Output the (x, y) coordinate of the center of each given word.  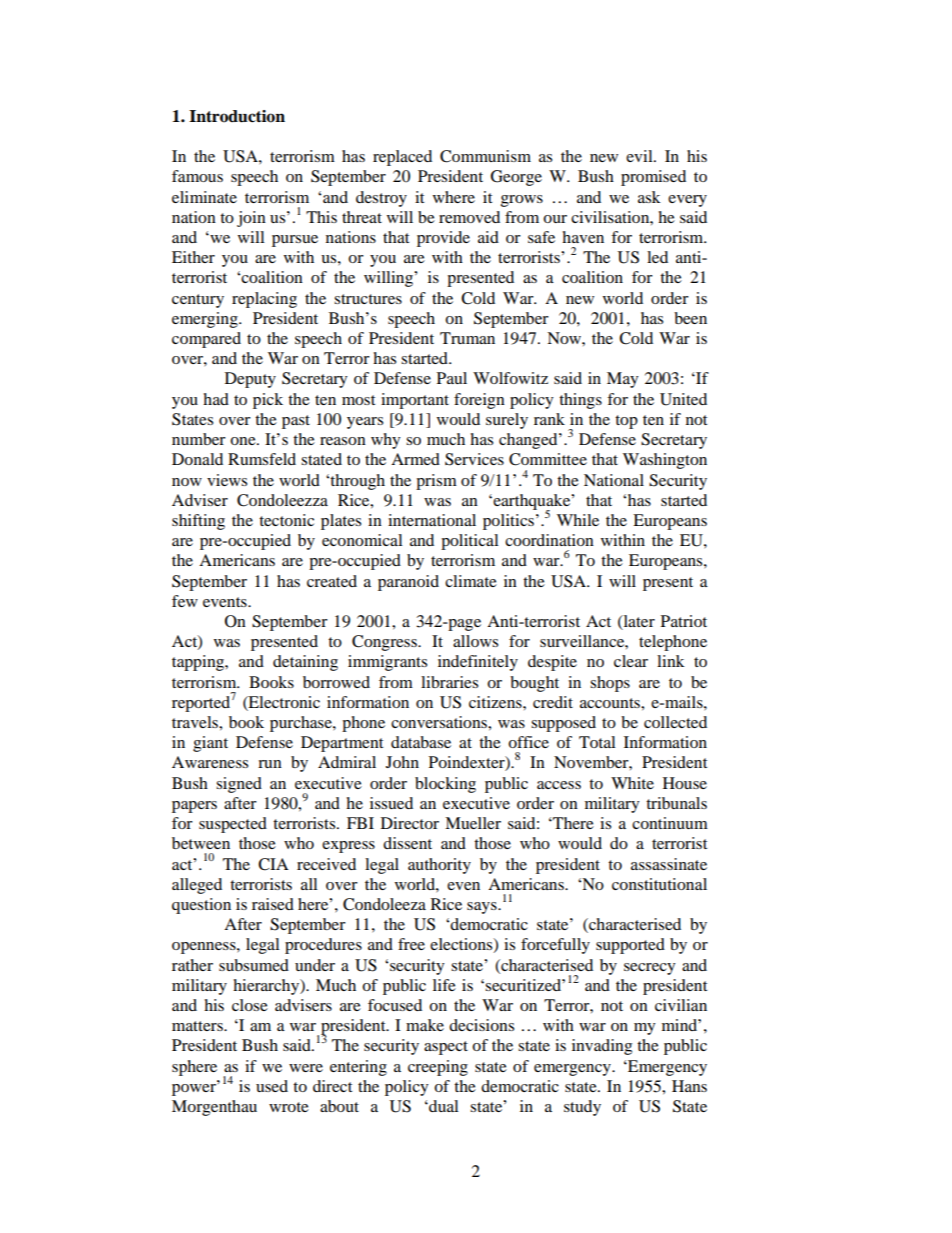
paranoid (408, 583)
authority (439, 866)
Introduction (237, 116)
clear (631, 661)
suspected (233, 825)
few (185, 601)
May (622, 380)
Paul (452, 378)
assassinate (669, 864)
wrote (289, 1107)
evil (640, 156)
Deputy (250, 380)
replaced (402, 158)
